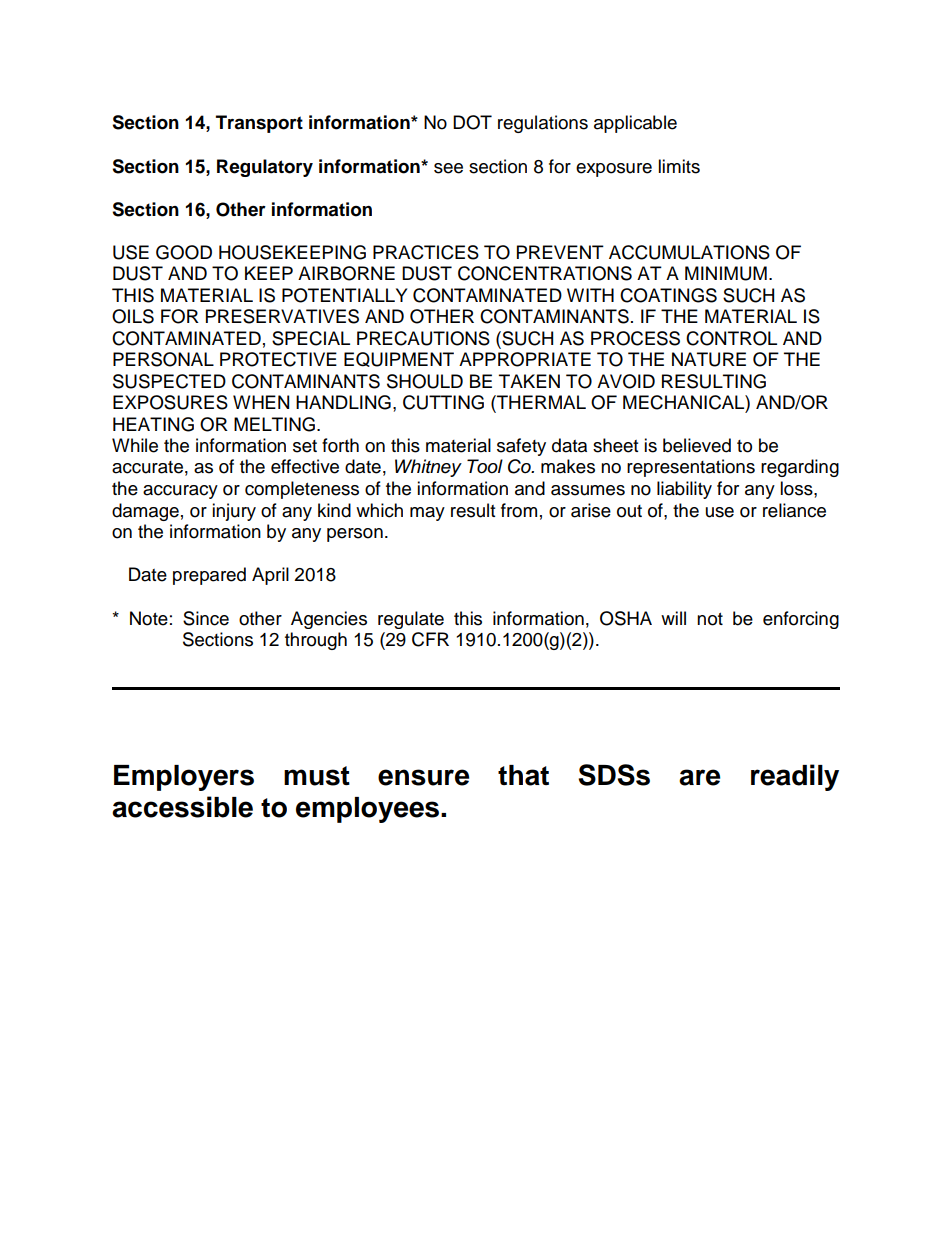 The image size is (952, 1233). What do you see at coordinates (180, 492) in the screenshot?
I see `accuracy` at bounding box center [180, 492].
